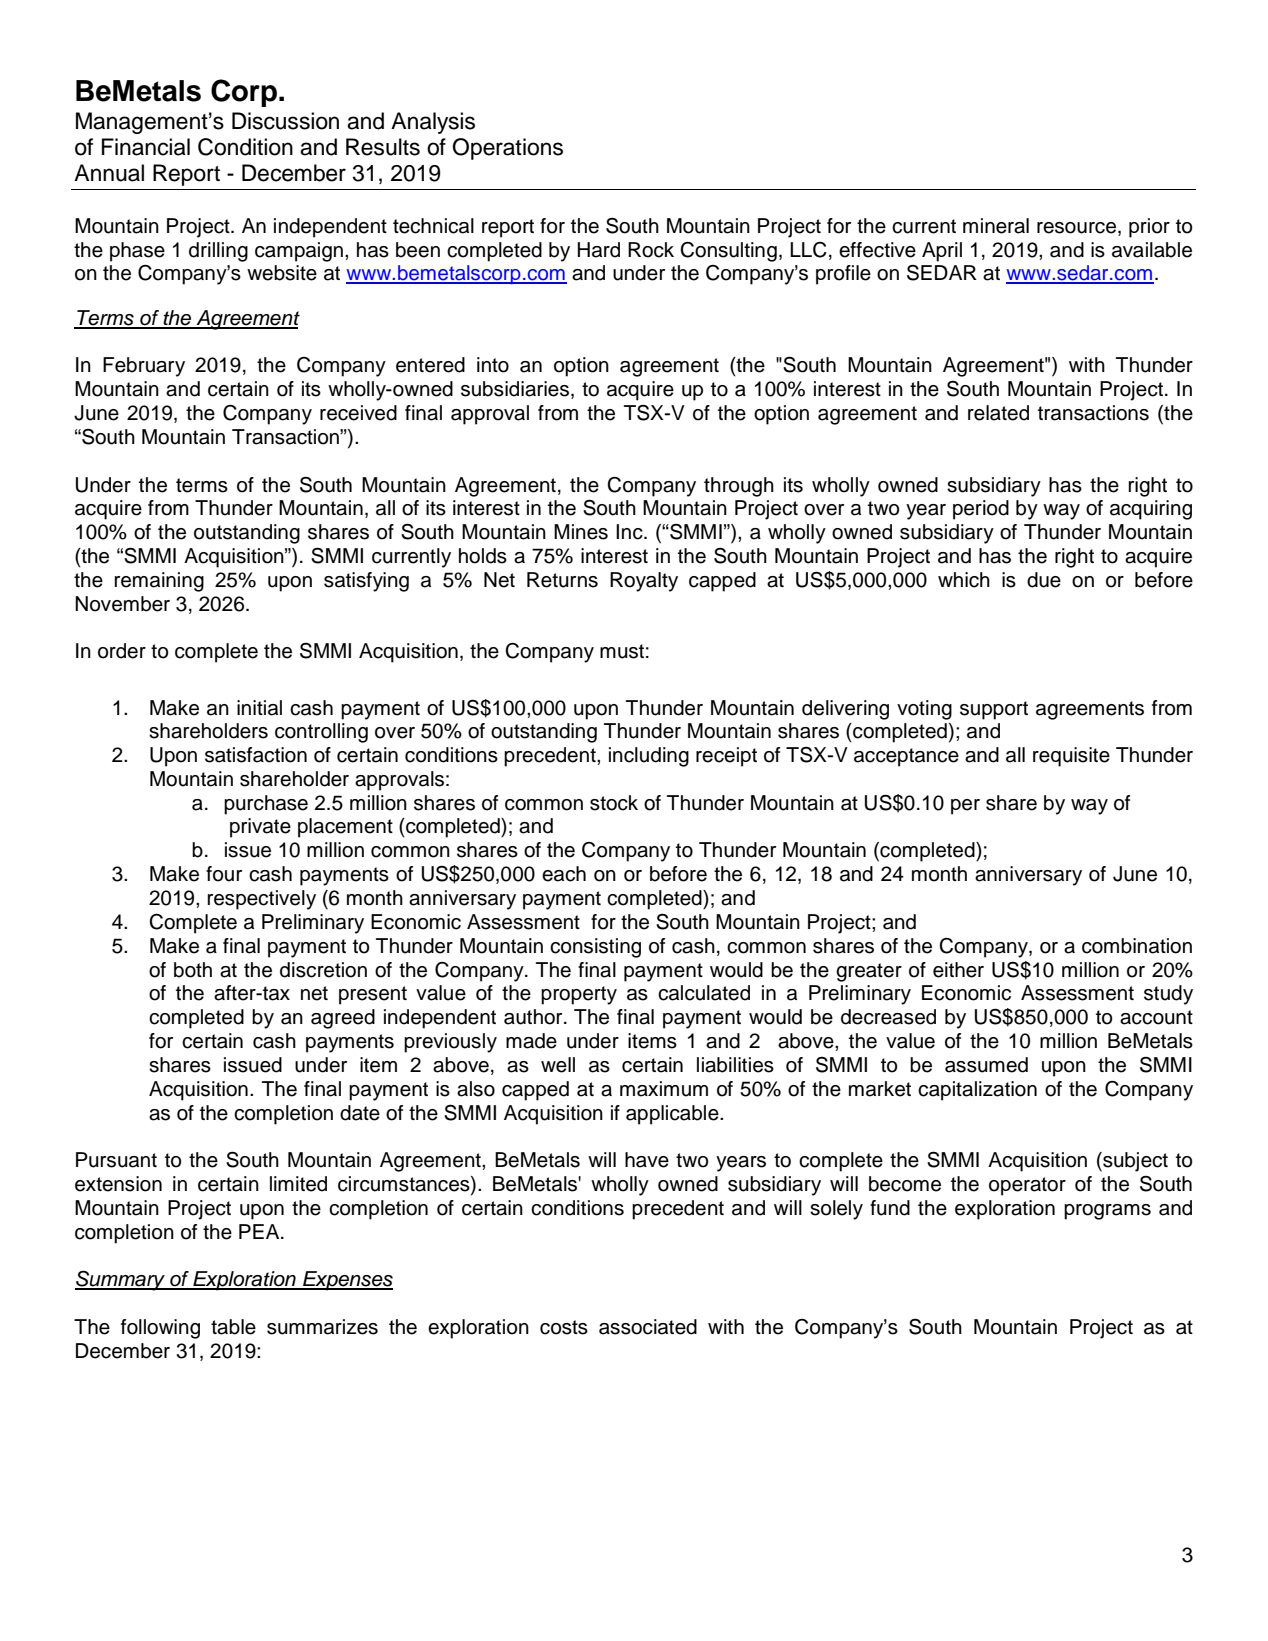 The width and height of the document is (1268, 1641). What do you see at coordinates (507, 149) in the document?
I see `Operations` at bounding box center [507, 149].
